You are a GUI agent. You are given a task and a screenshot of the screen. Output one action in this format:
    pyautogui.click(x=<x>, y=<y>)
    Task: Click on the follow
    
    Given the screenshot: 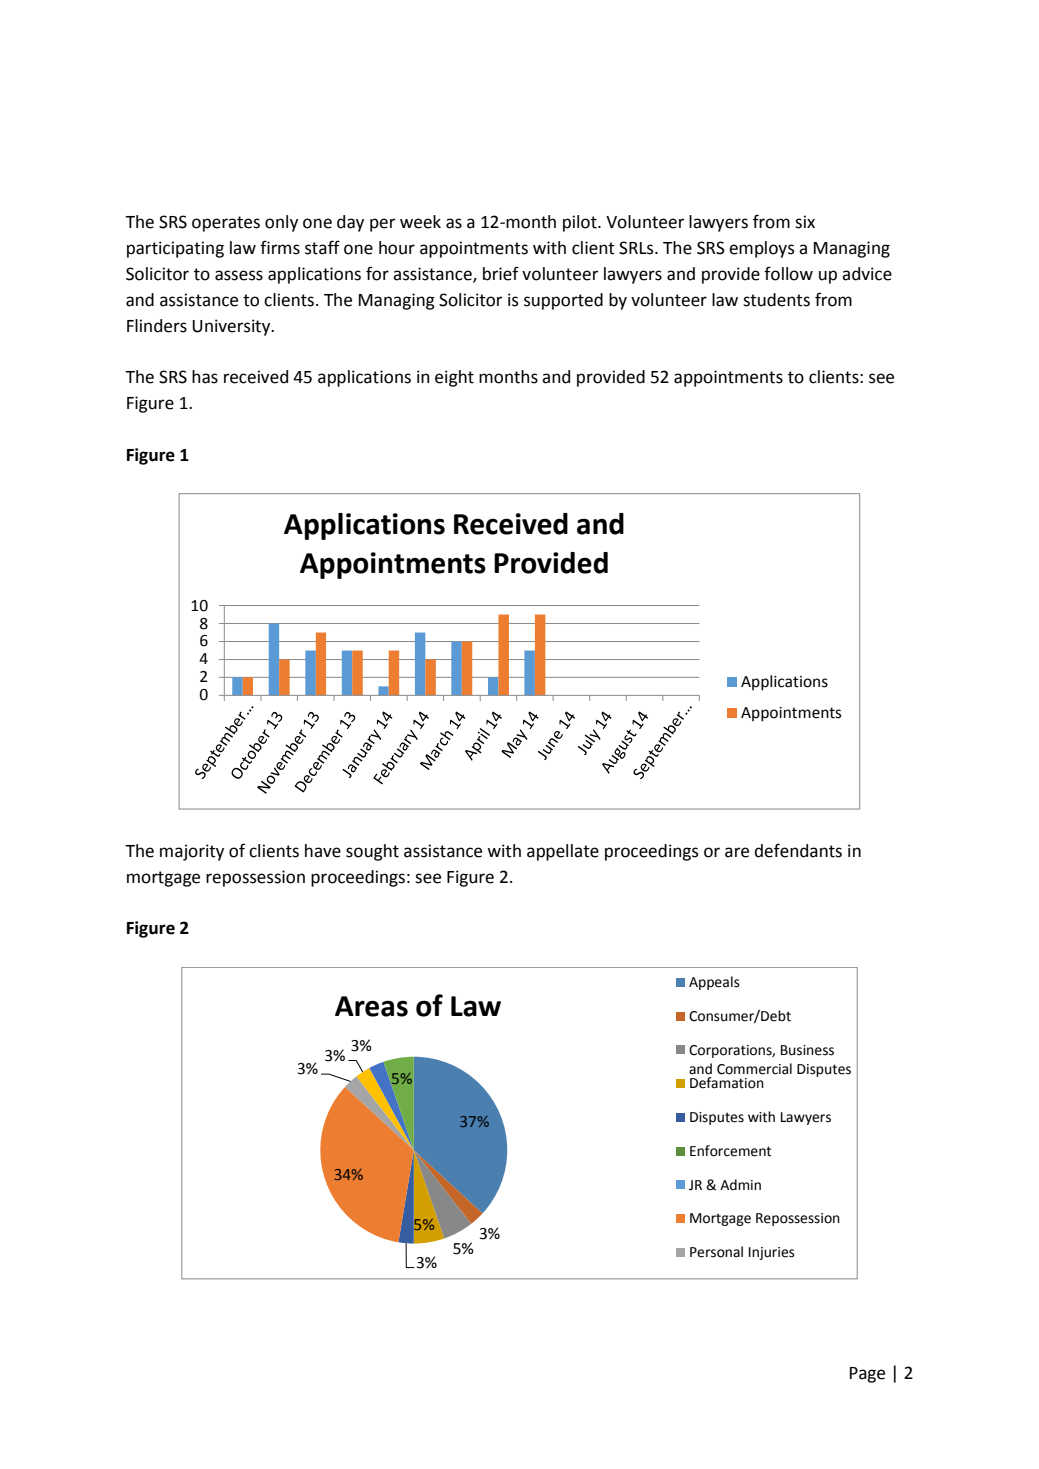 What is the action you would take?
    pyautogui.click(x=788, y=273)
